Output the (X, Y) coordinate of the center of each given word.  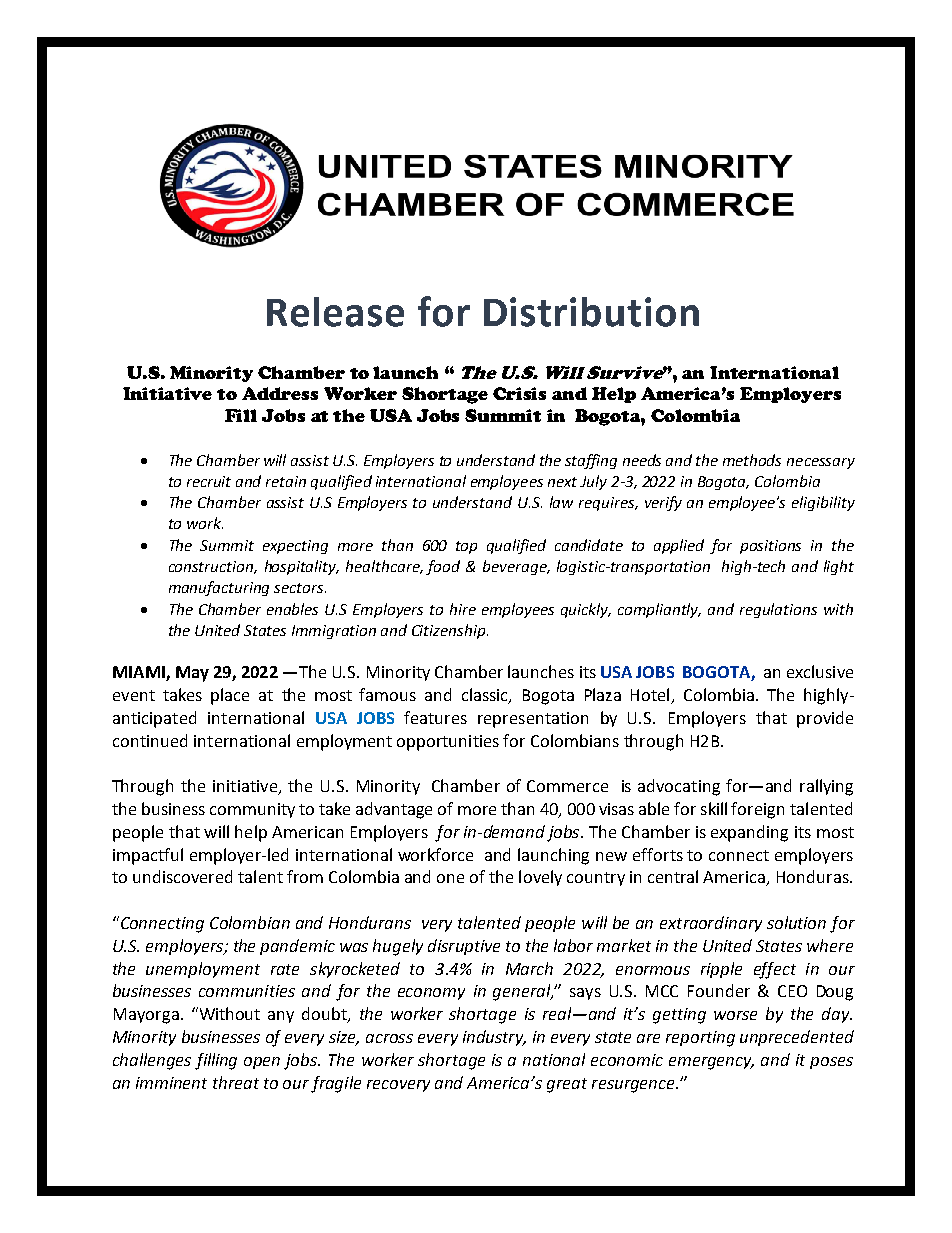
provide (825, 719)
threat (236, 1082)
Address (280, 393)
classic (486, 695)
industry (494, 1038)
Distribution (591, 312)
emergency (711, 1063)
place (230, 696)
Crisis (519, 393)
